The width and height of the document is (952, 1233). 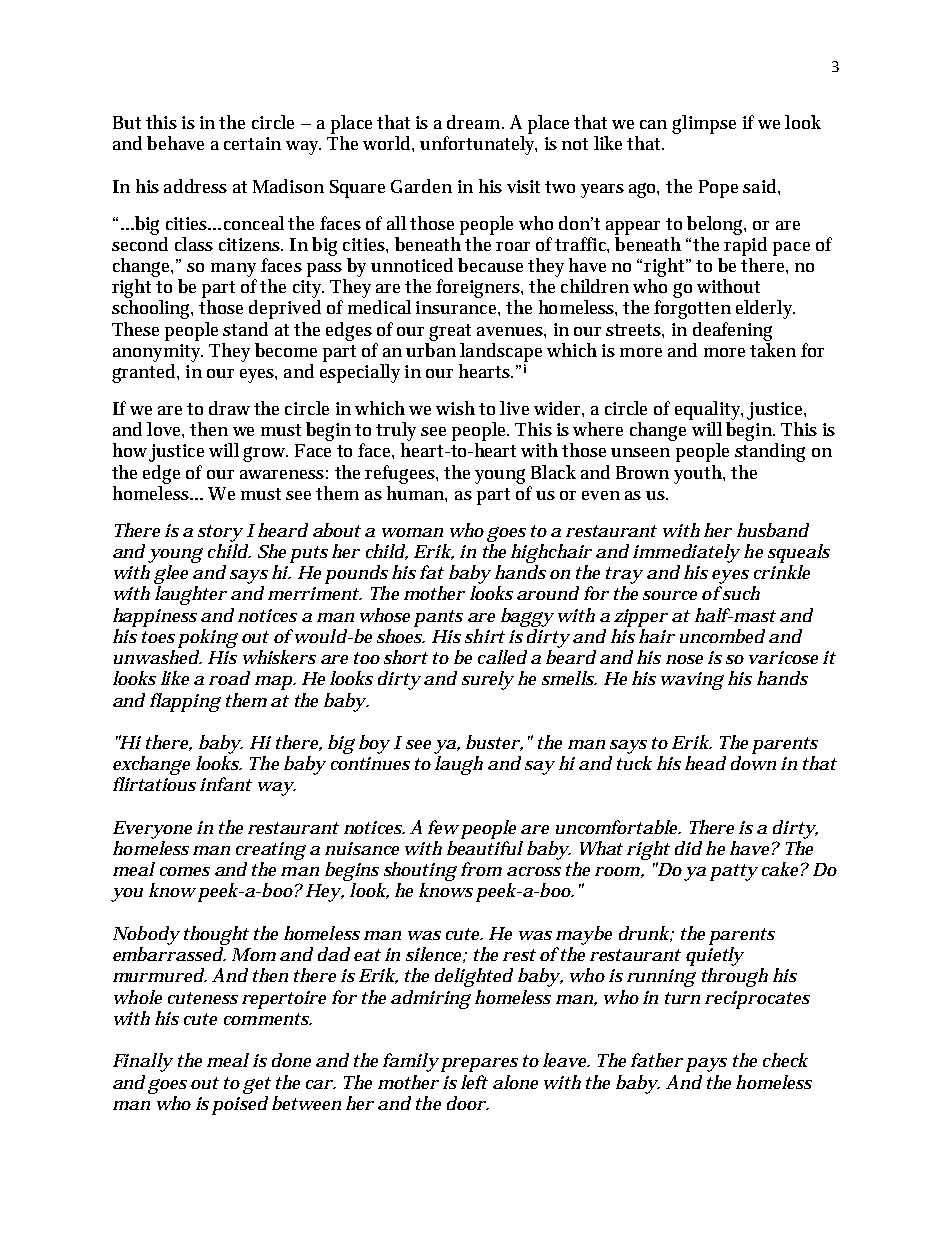 I want to click on certain, so click(x=252, y=143).
